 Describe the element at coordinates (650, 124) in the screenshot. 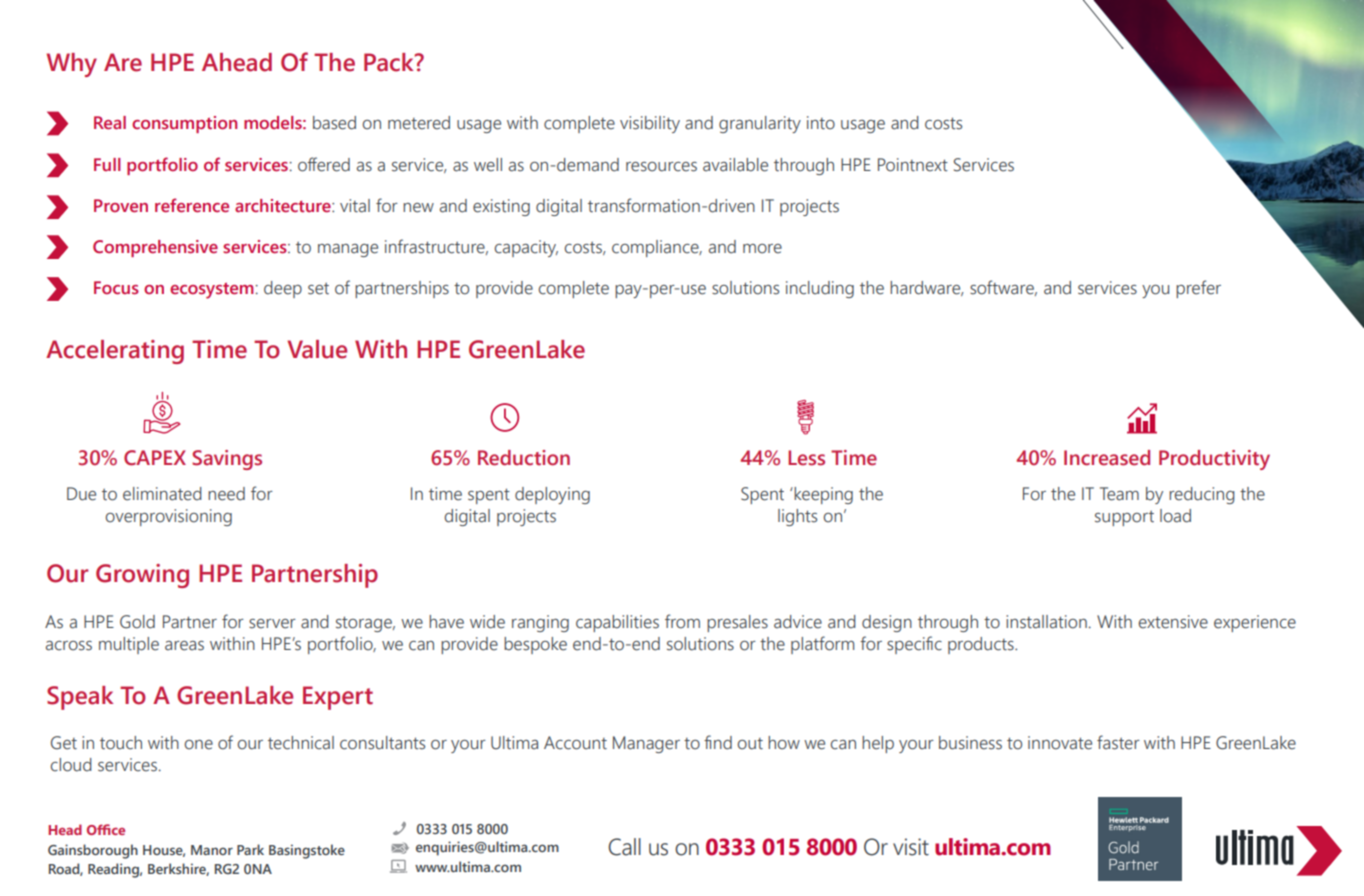

I see `visibility` at that location.
